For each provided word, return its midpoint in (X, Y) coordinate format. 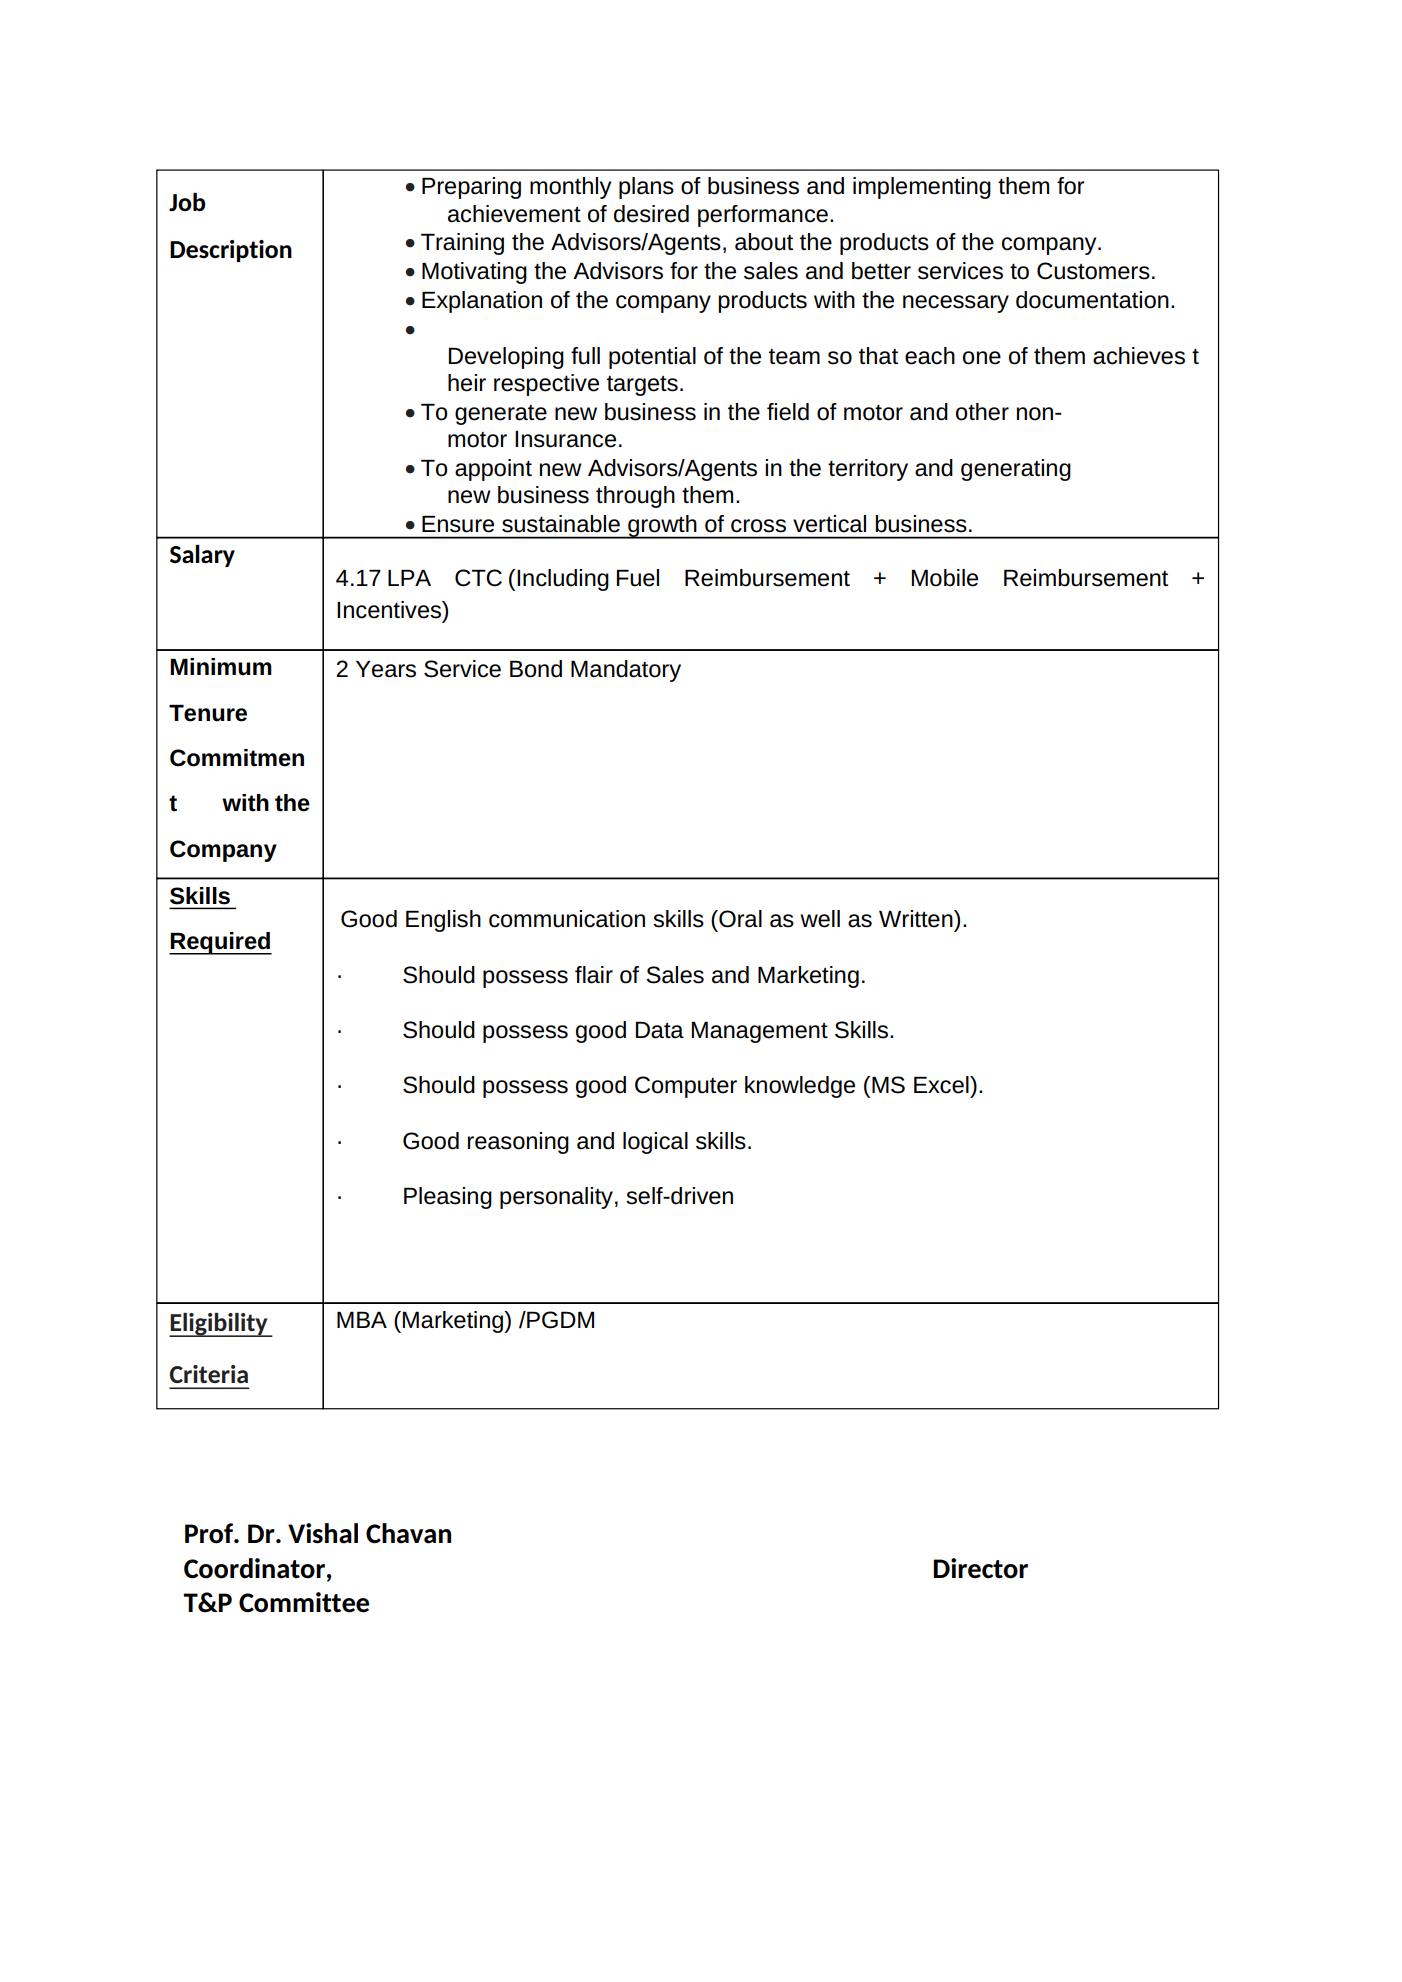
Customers (1093, 271)
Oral (739, 919)
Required (220, 943)
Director (980, 1568)
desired (651, 214)
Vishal (323, 1533)
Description (231, 251)
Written (917, 919)
